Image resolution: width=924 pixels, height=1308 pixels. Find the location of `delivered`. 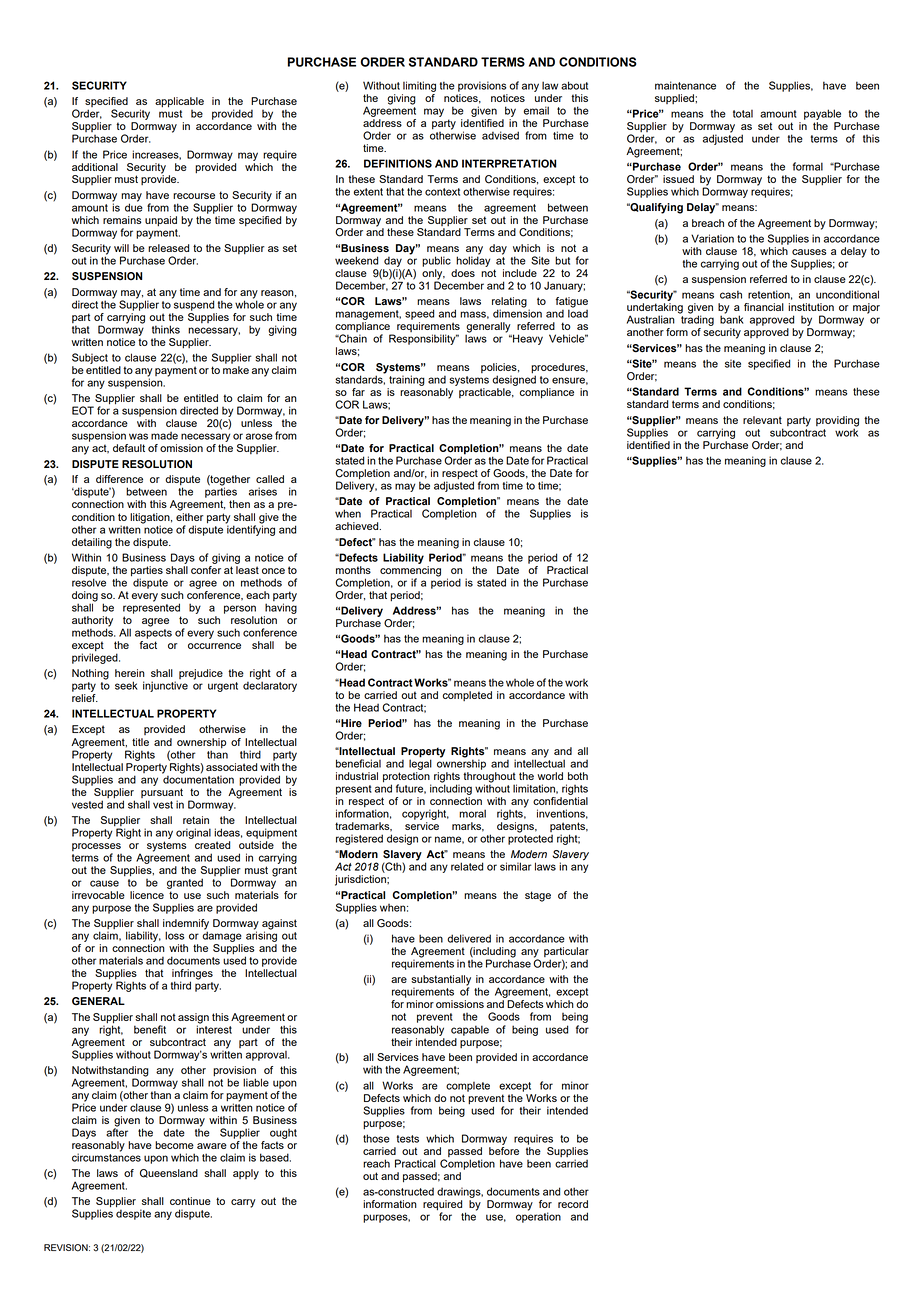

delivered is located at coordinates (469, 938).
